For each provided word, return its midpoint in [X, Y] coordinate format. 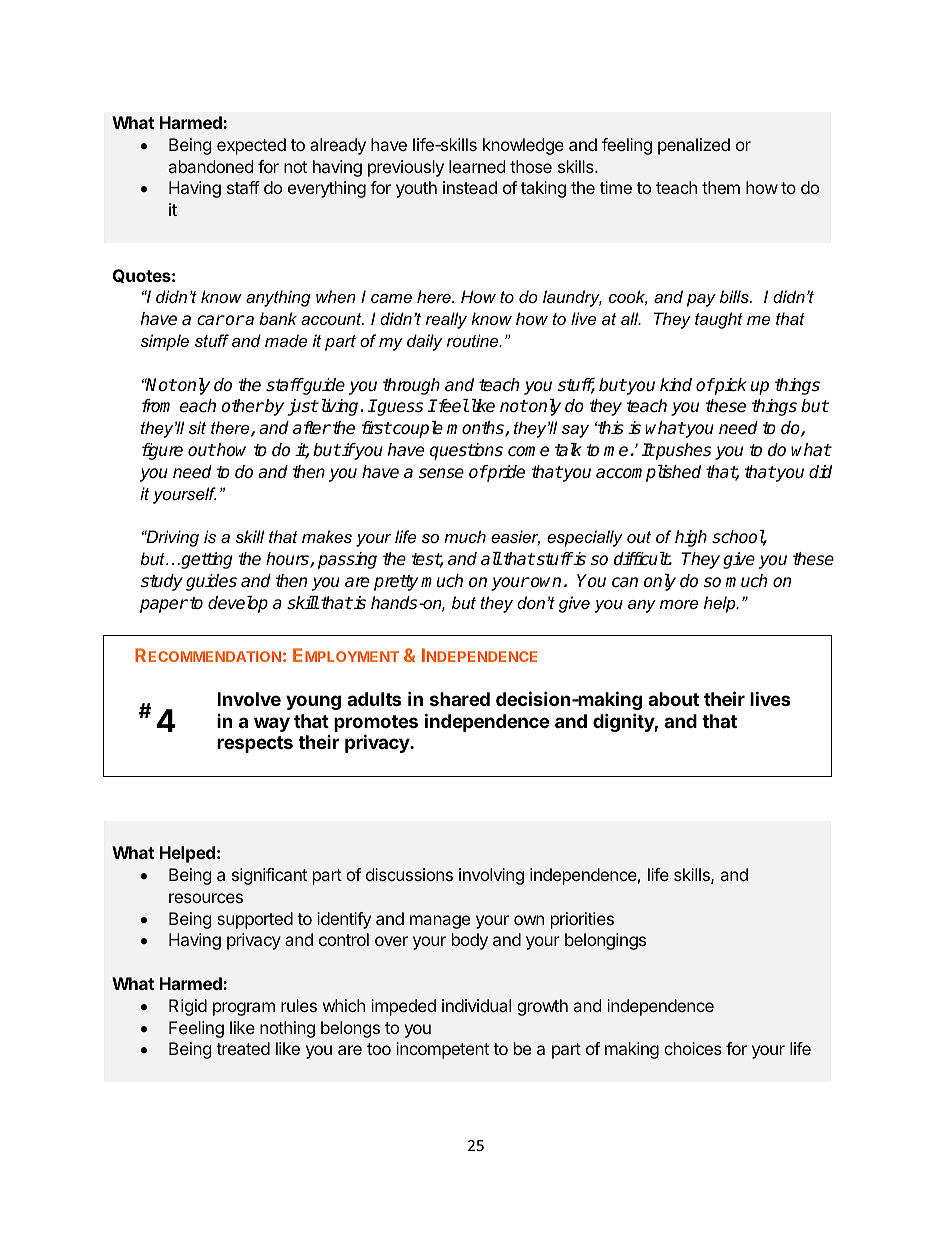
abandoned [211, 166]
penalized [694, 146]
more [679, 604]
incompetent [442, 1050]
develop [238, 604]
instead [470, 187]
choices [693, 1048]
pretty [396, 583]
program [244, 1009]
